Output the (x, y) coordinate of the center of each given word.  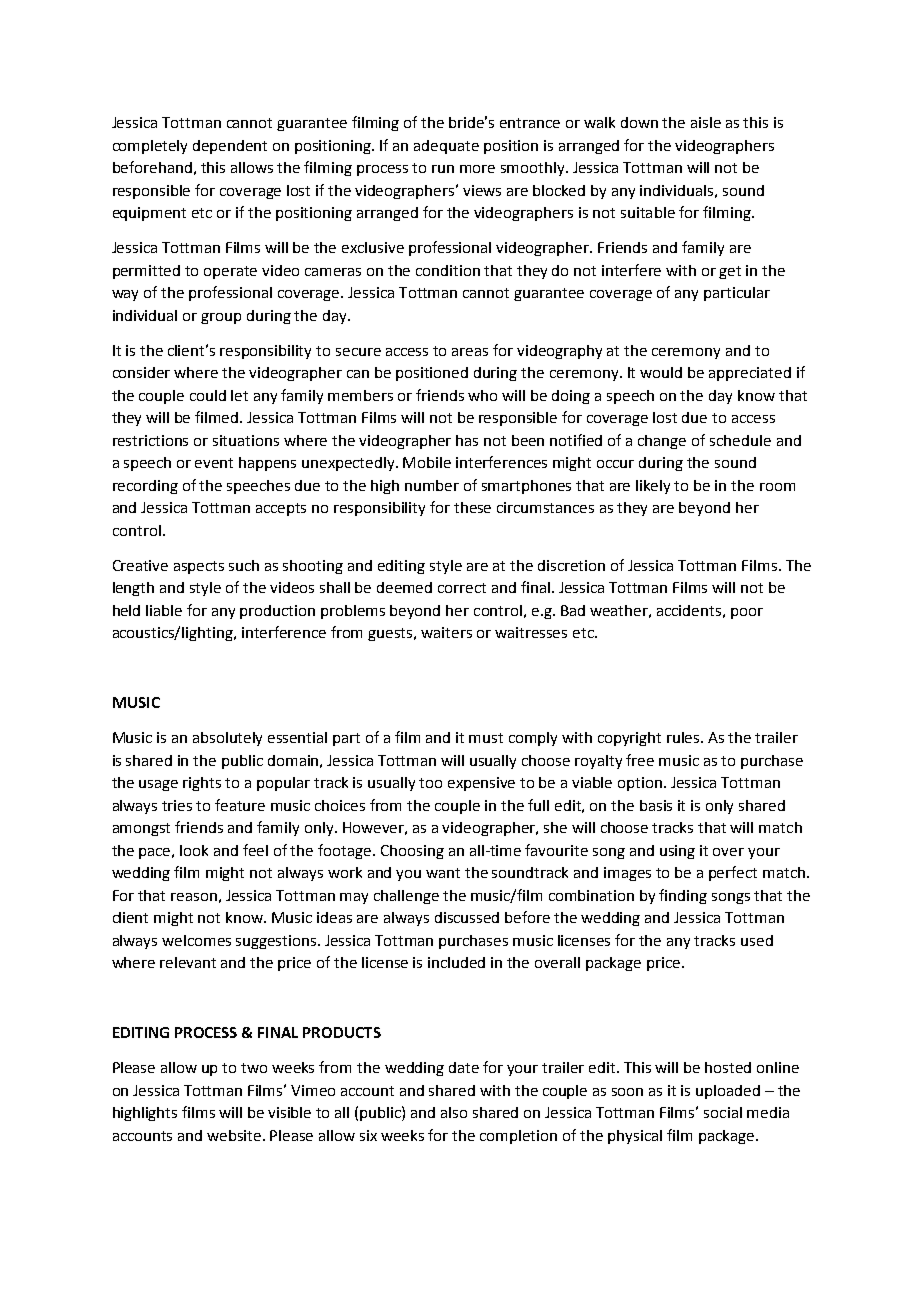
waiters (446, 632)
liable (164, 610)
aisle (706, 122)
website (235, 1135)
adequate (446, 147)
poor (747, 613)
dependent (230, 147)
